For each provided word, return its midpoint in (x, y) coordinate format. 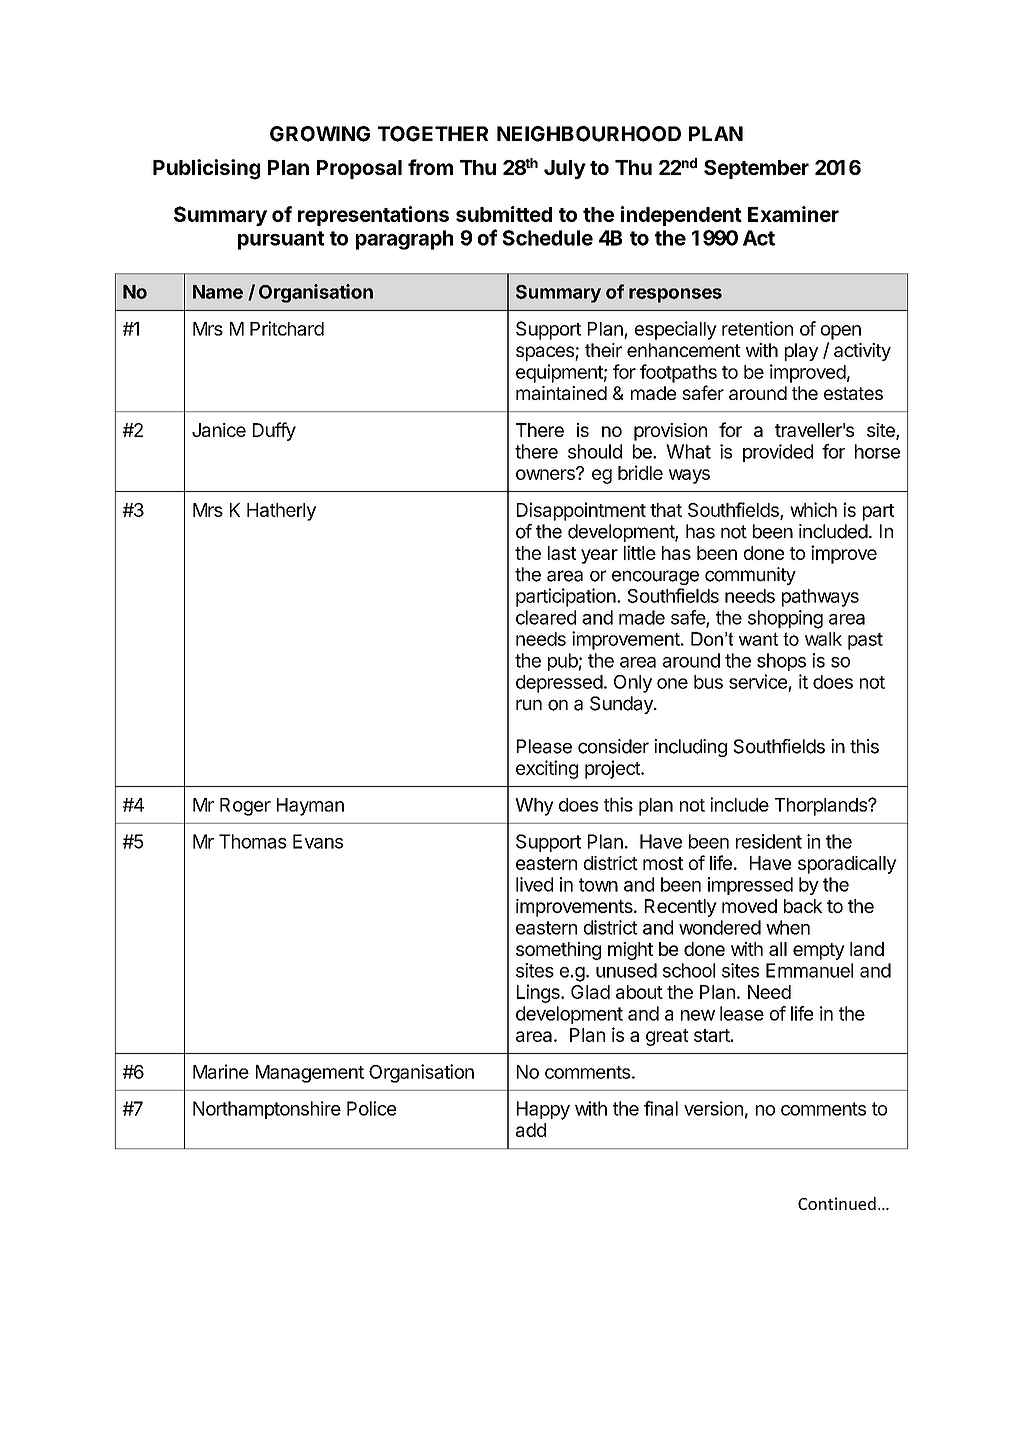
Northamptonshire (267, 1110)
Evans (318, 841)
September (756, 169)
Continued (837, 1203)
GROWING (320, 134)
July (565, 169)
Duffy (274, 431)
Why (534, 807)
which (813, 509)
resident (769, 841)
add (531, 1130)
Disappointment (581, 511)
